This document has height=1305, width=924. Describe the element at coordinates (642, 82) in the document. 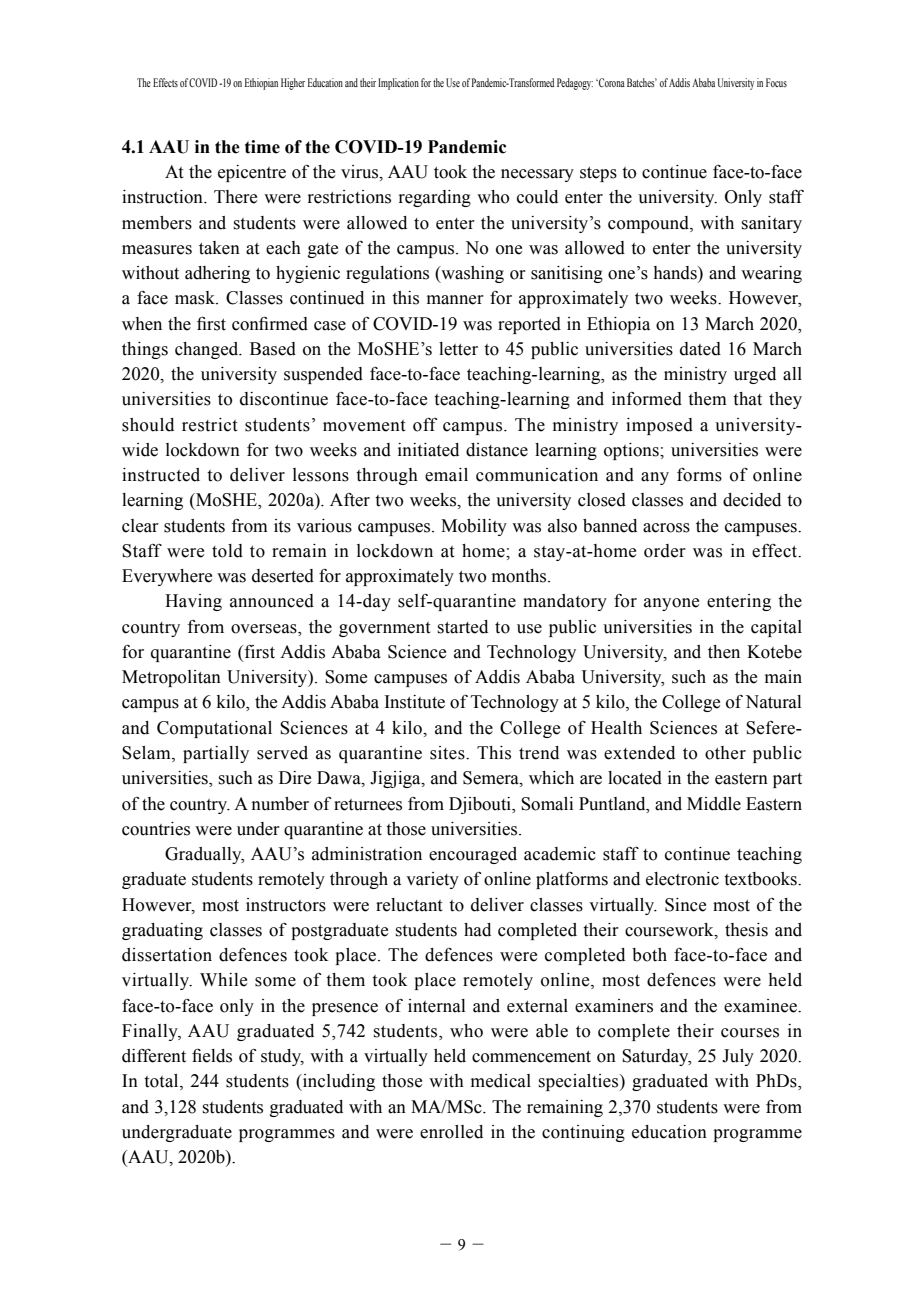

I see `Batches` at that location.
